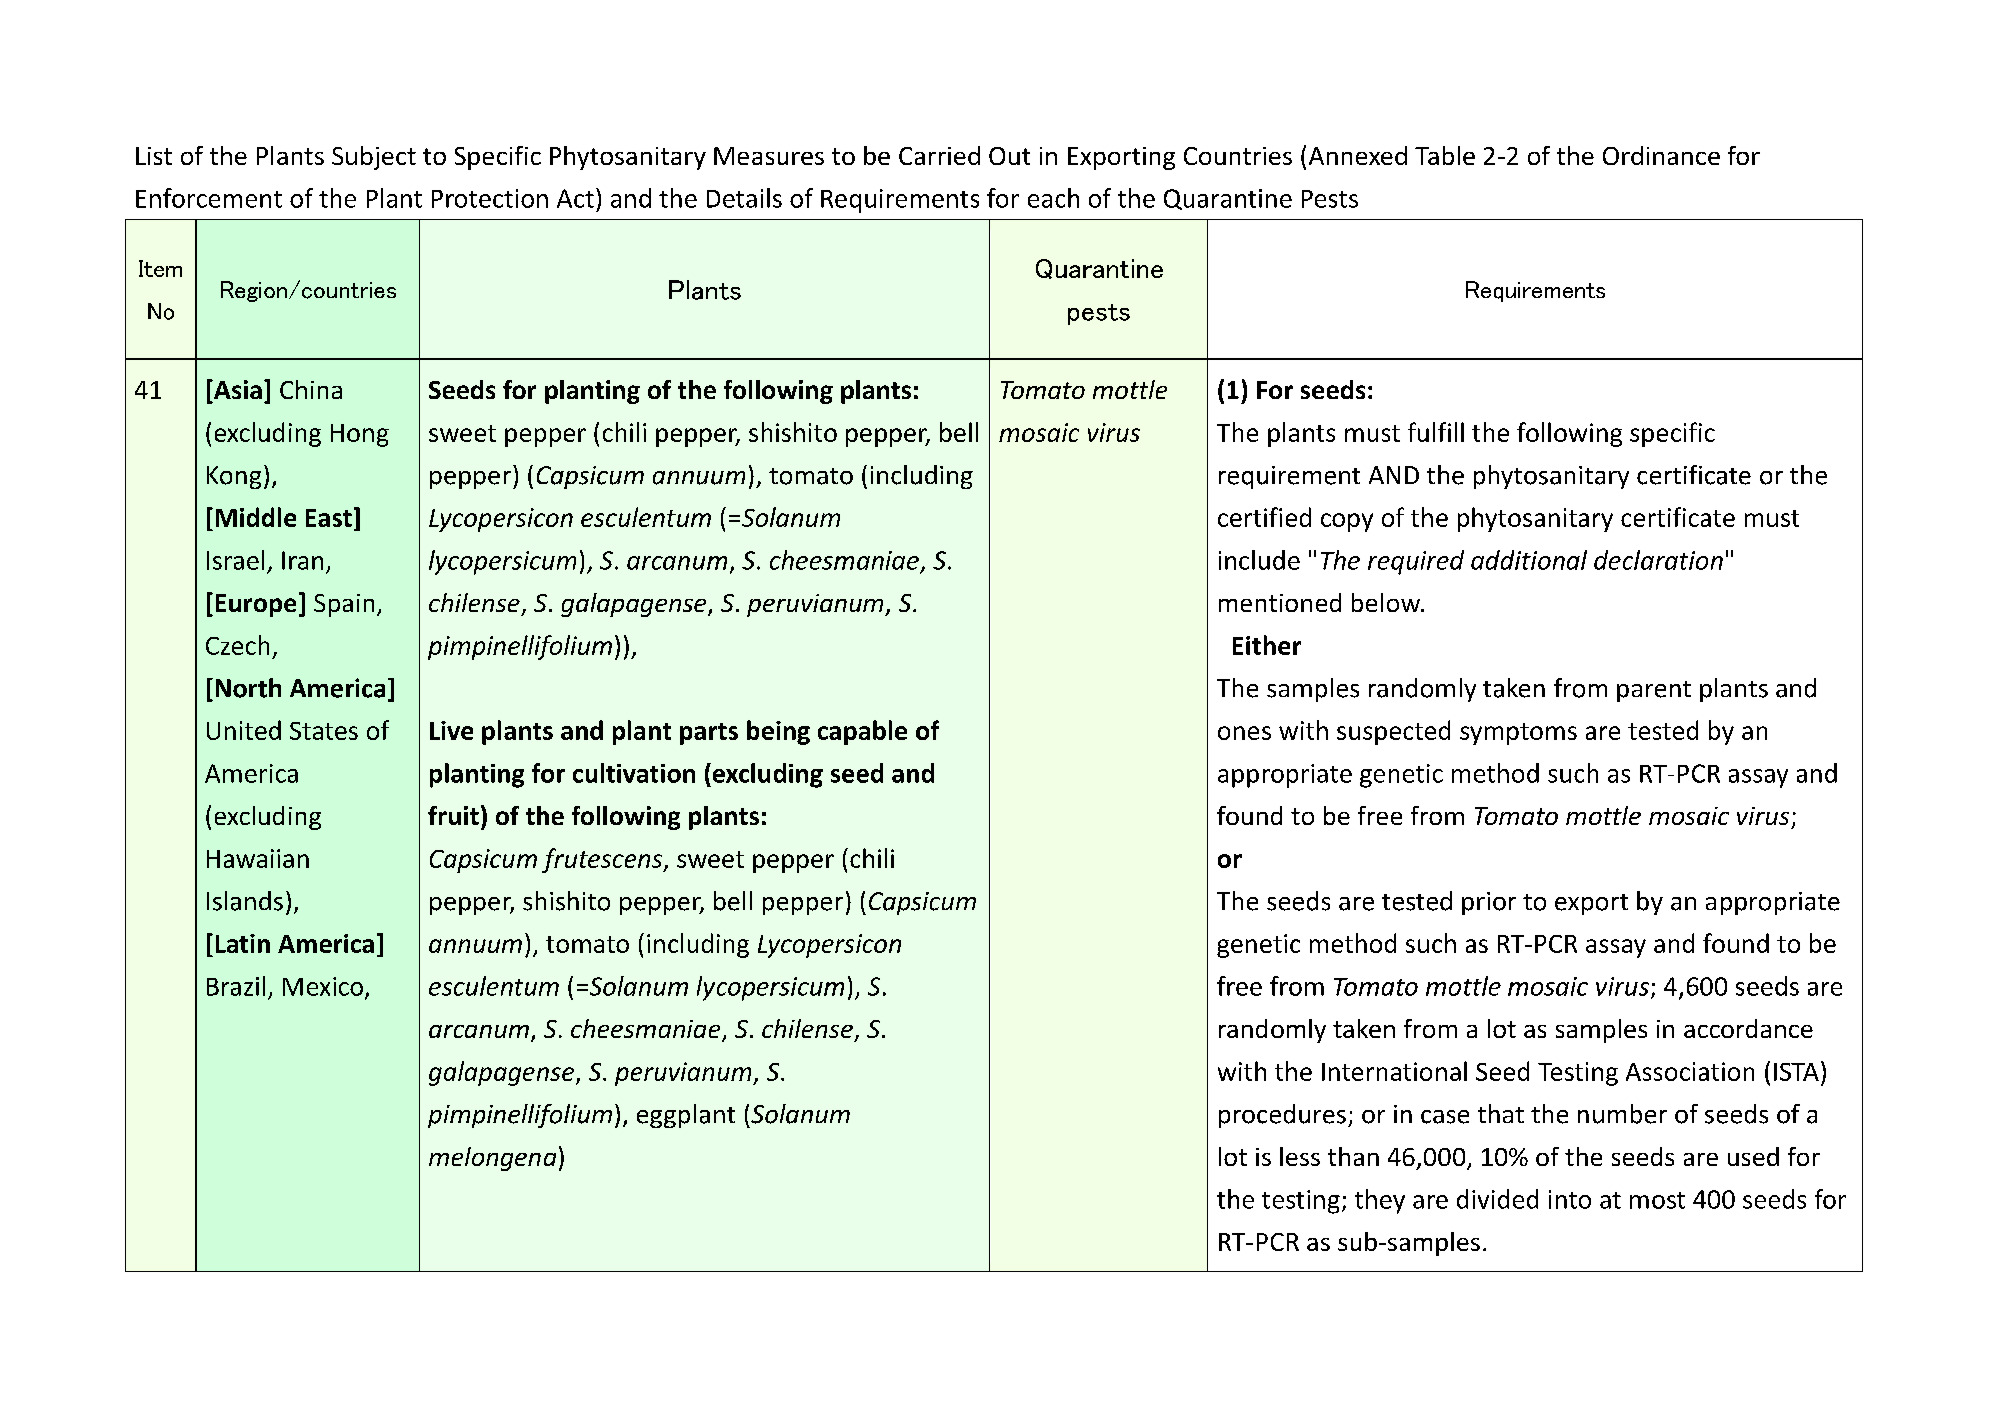  I want to click on Carried, so click(939, 155).
